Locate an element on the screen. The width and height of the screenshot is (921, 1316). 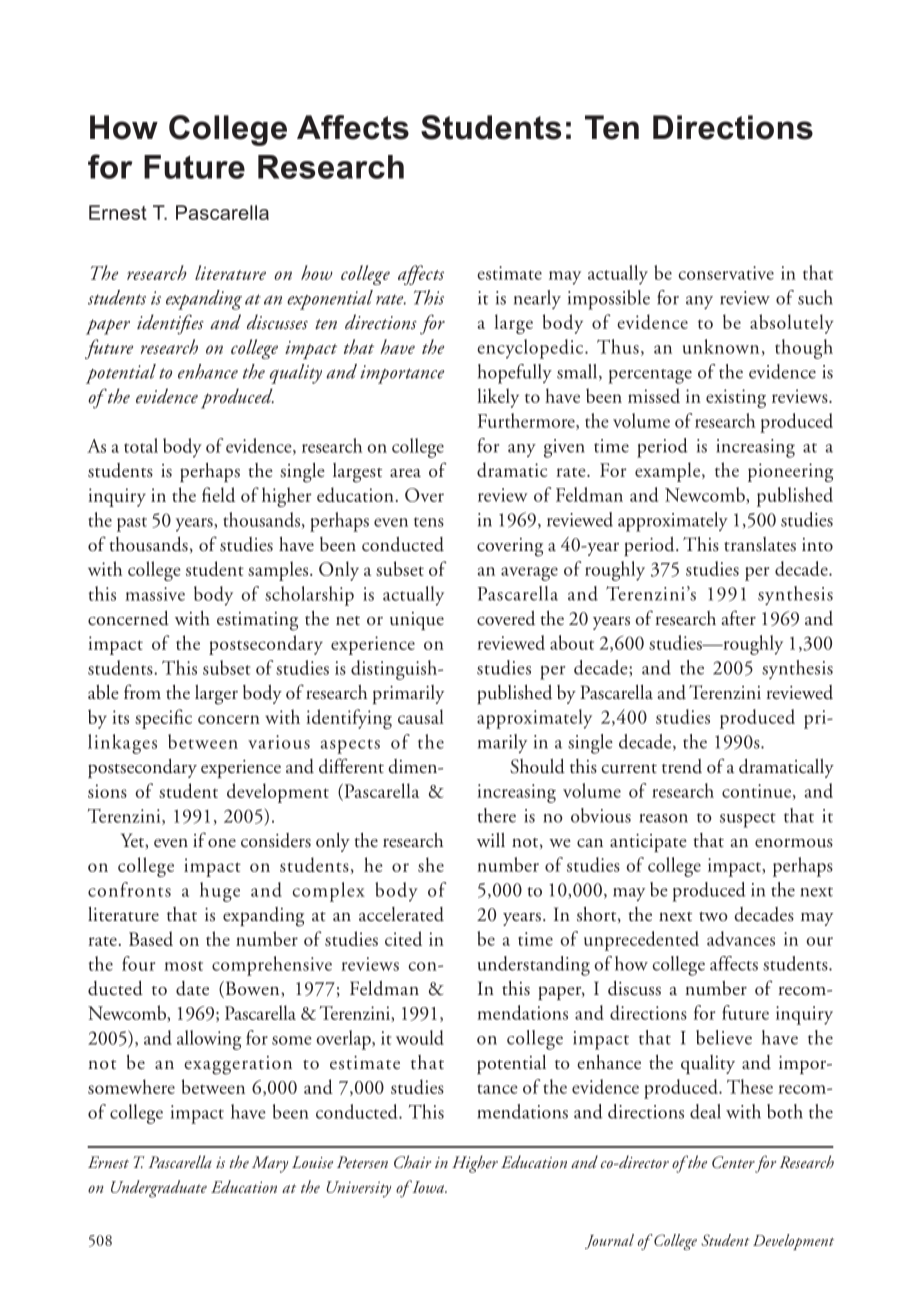
massive is located at coordinates (155, 594).
